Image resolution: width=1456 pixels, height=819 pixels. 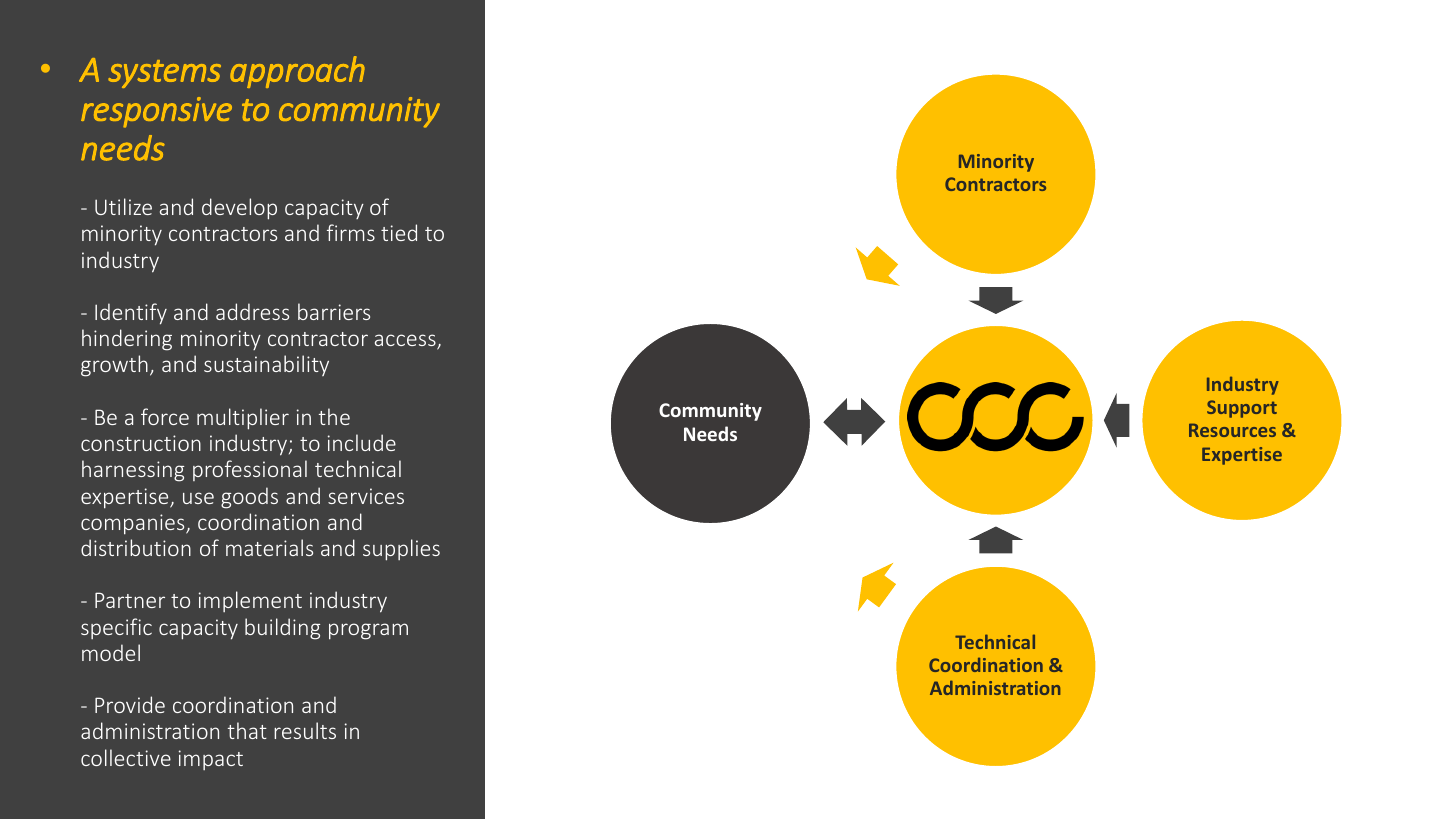 What do you see at coordinates (252, 311) in the screenshot?
I see `address` at bounding box center [252, 311].
